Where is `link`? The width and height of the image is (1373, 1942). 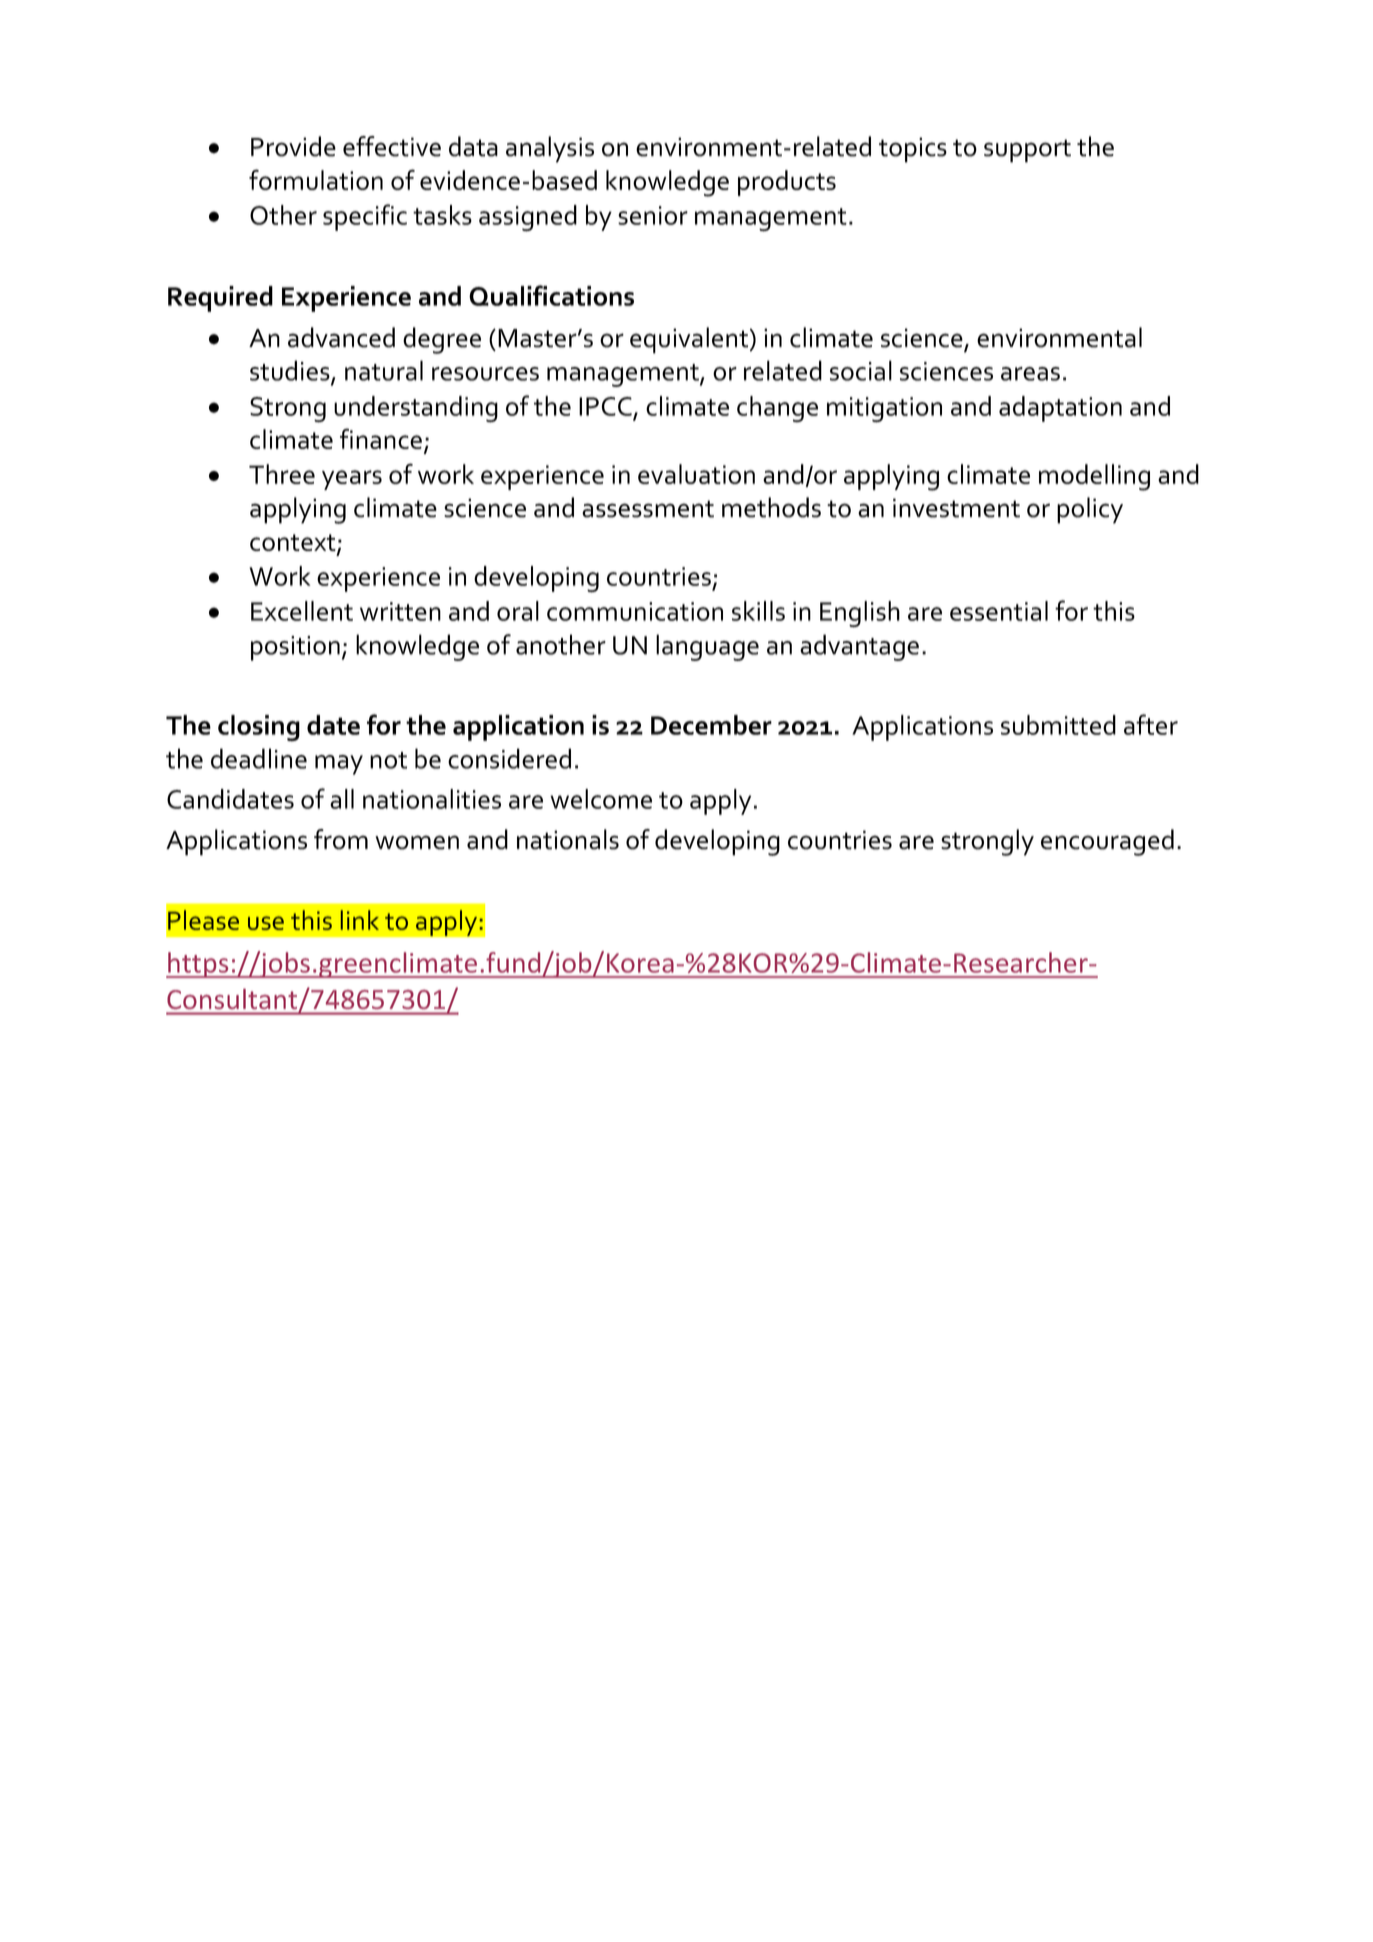
link is located at coordinates (360, 920).
